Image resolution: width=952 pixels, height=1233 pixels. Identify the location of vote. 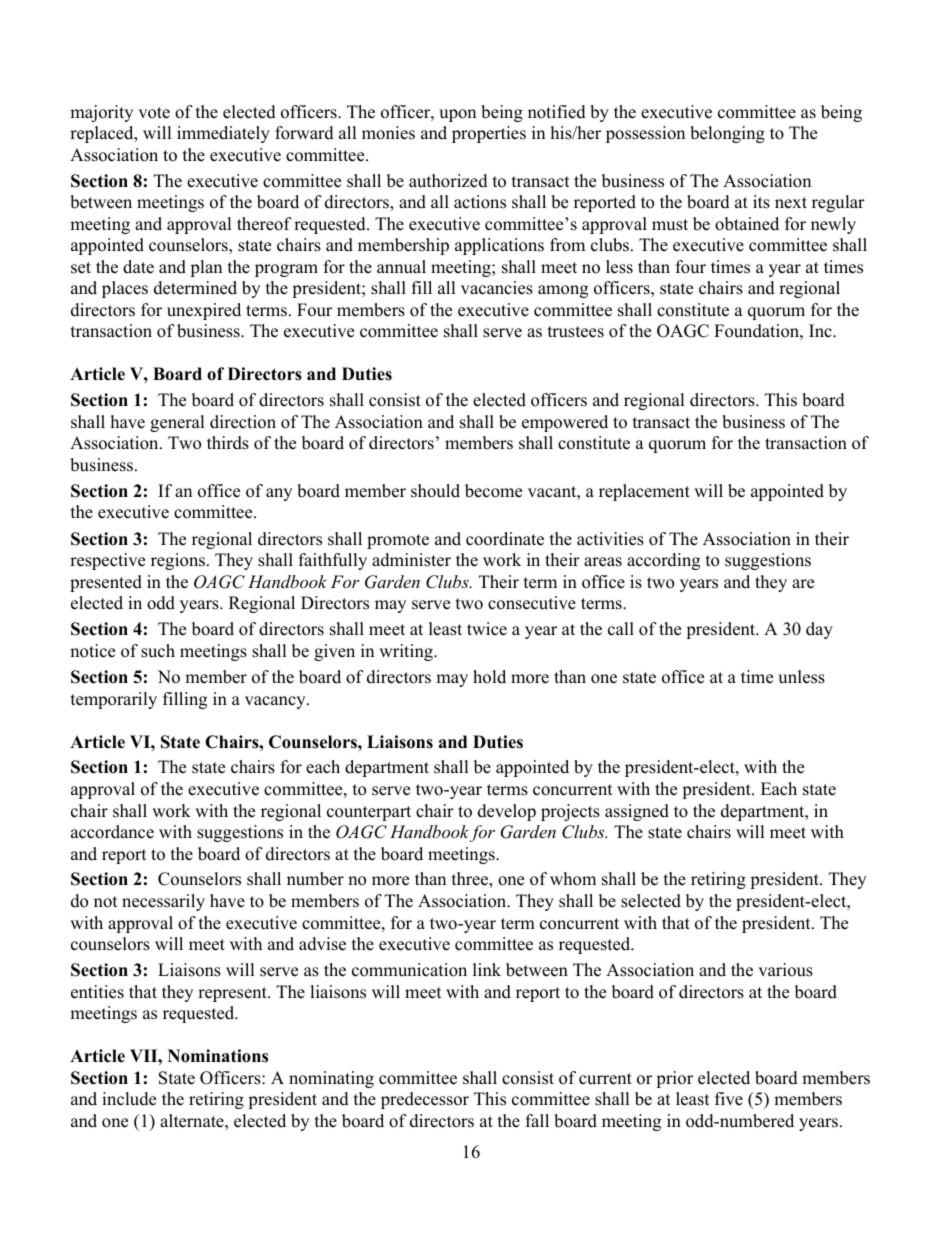
(154, 113).
